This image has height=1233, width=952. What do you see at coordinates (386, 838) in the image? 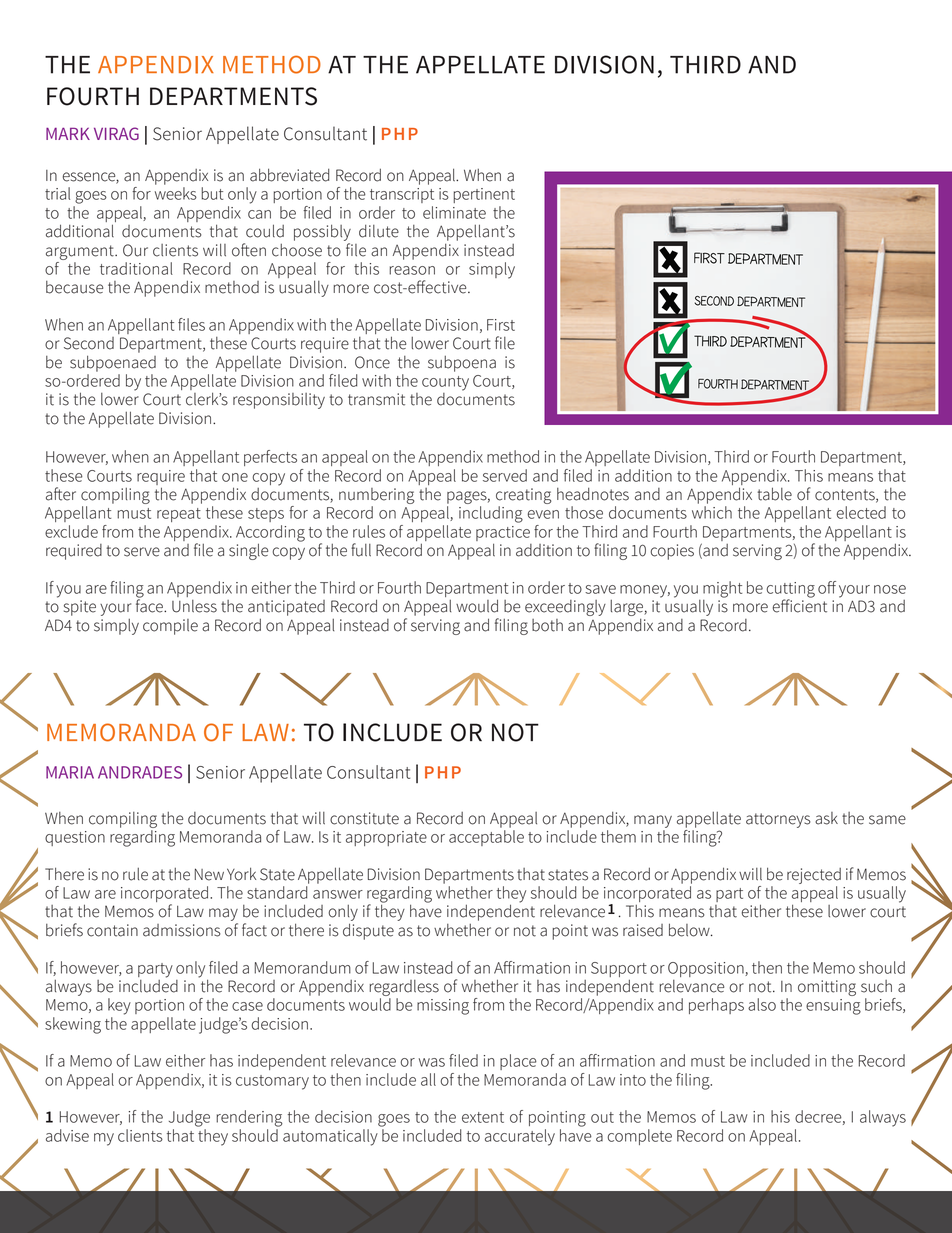
I see `appropriate` at bounding box center [386, 838].
